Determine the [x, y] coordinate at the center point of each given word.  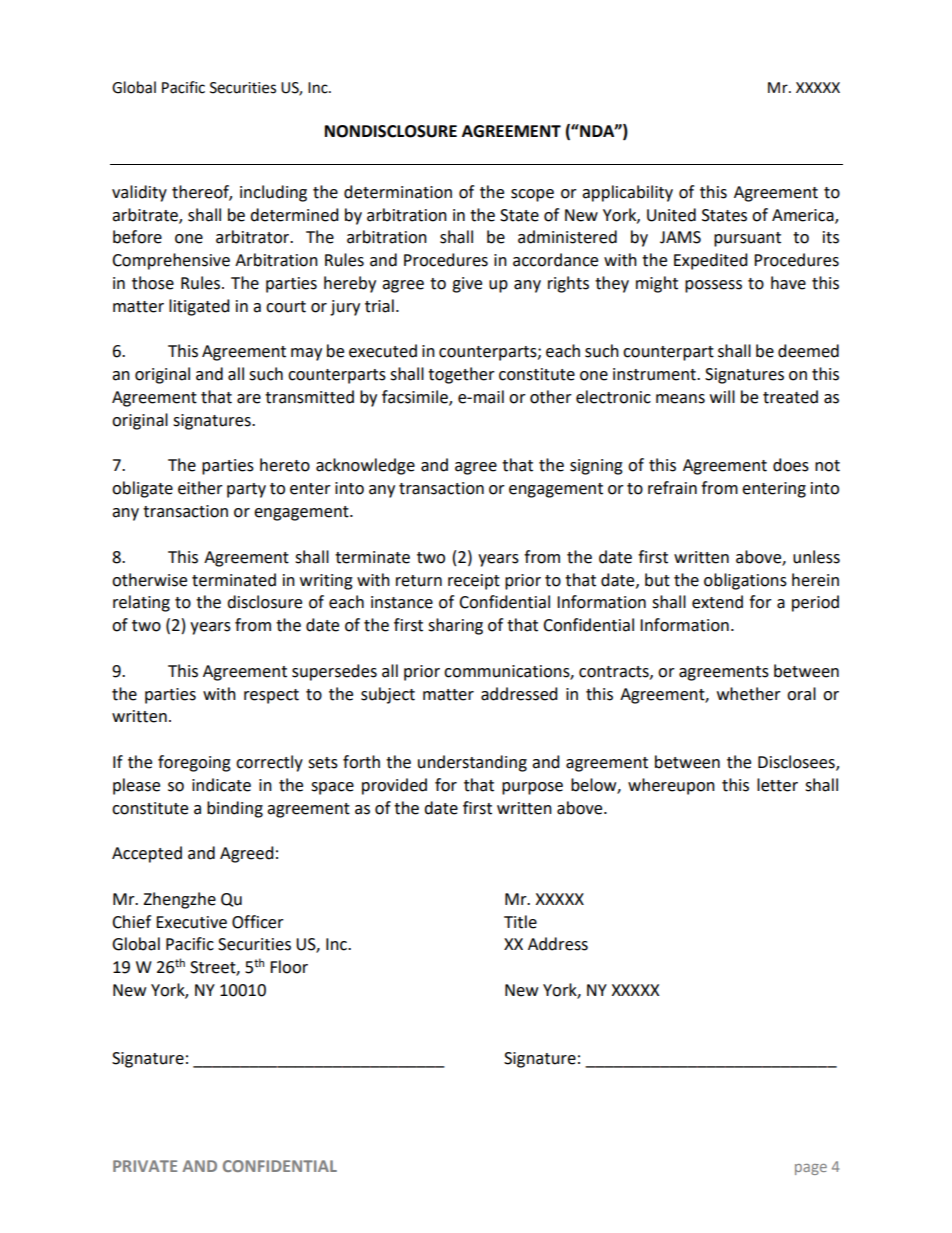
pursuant [747, 239]
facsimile [416, 398]
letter [777, 785]
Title [520, 922]
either [200, 488]
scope [532, 195]
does [791, 465]
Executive [191, 922]
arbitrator [254, 237]
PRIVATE [145, 1166]
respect [271, 696]
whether [749, 694]
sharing [455, 626]
